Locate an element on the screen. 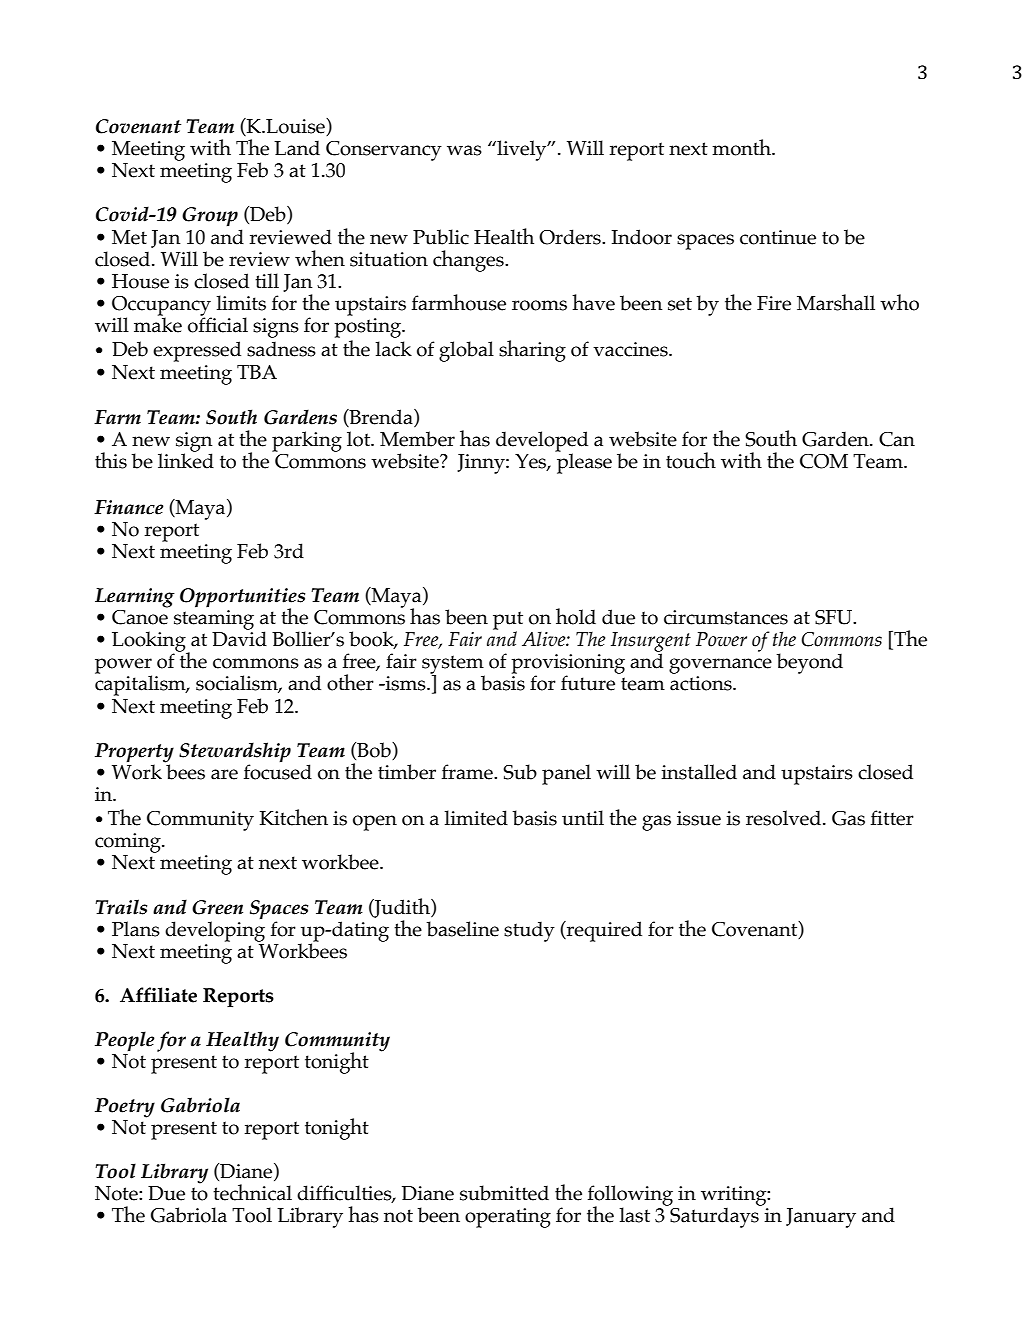 The height and width of the screenshot is (1324, 1023). Group is located at coordinates (210, 217).
